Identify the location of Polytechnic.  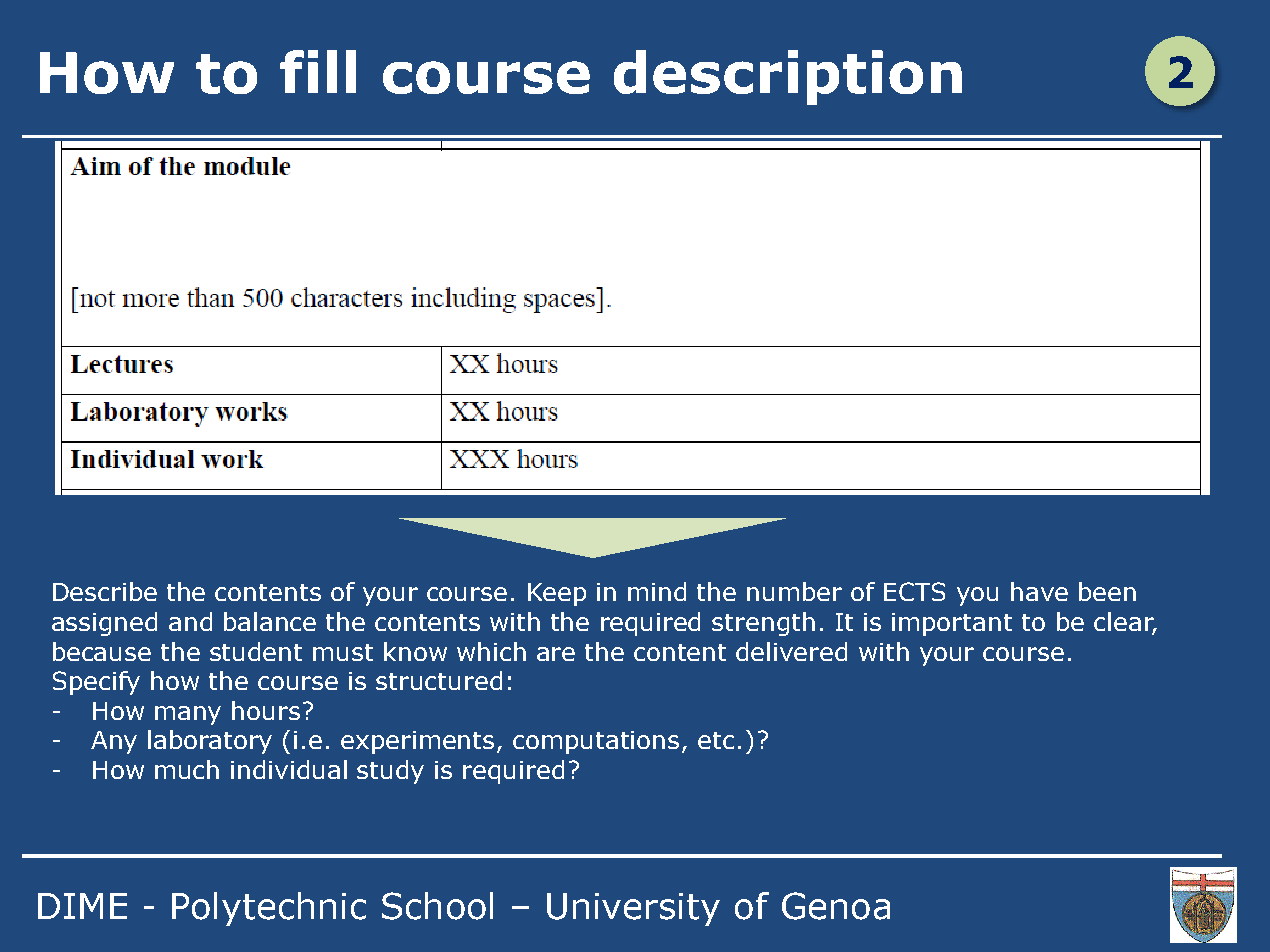
(269, 909).
